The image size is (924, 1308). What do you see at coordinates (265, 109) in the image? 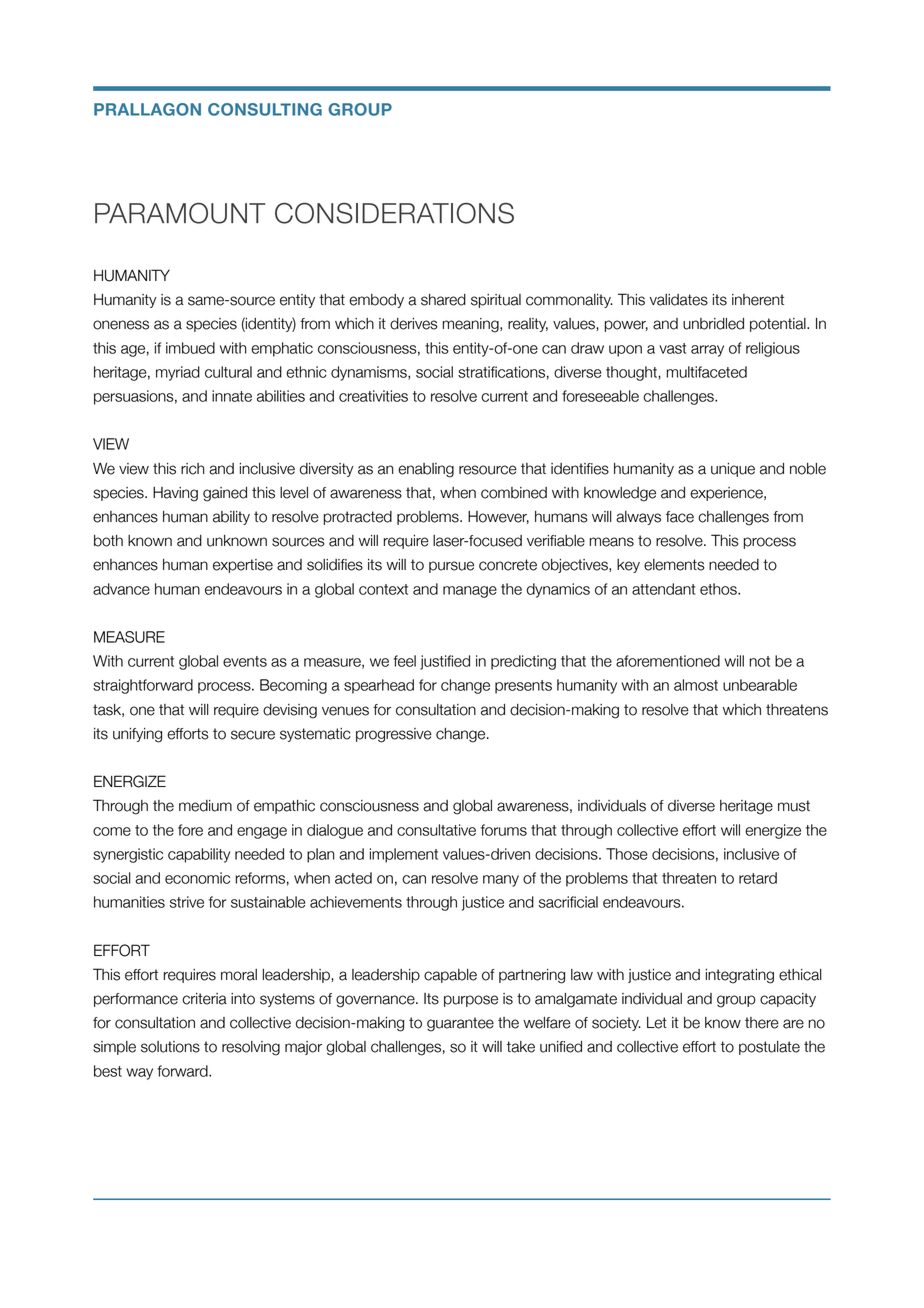
I see `CONSULTING` at bounding box center [265, 109].
